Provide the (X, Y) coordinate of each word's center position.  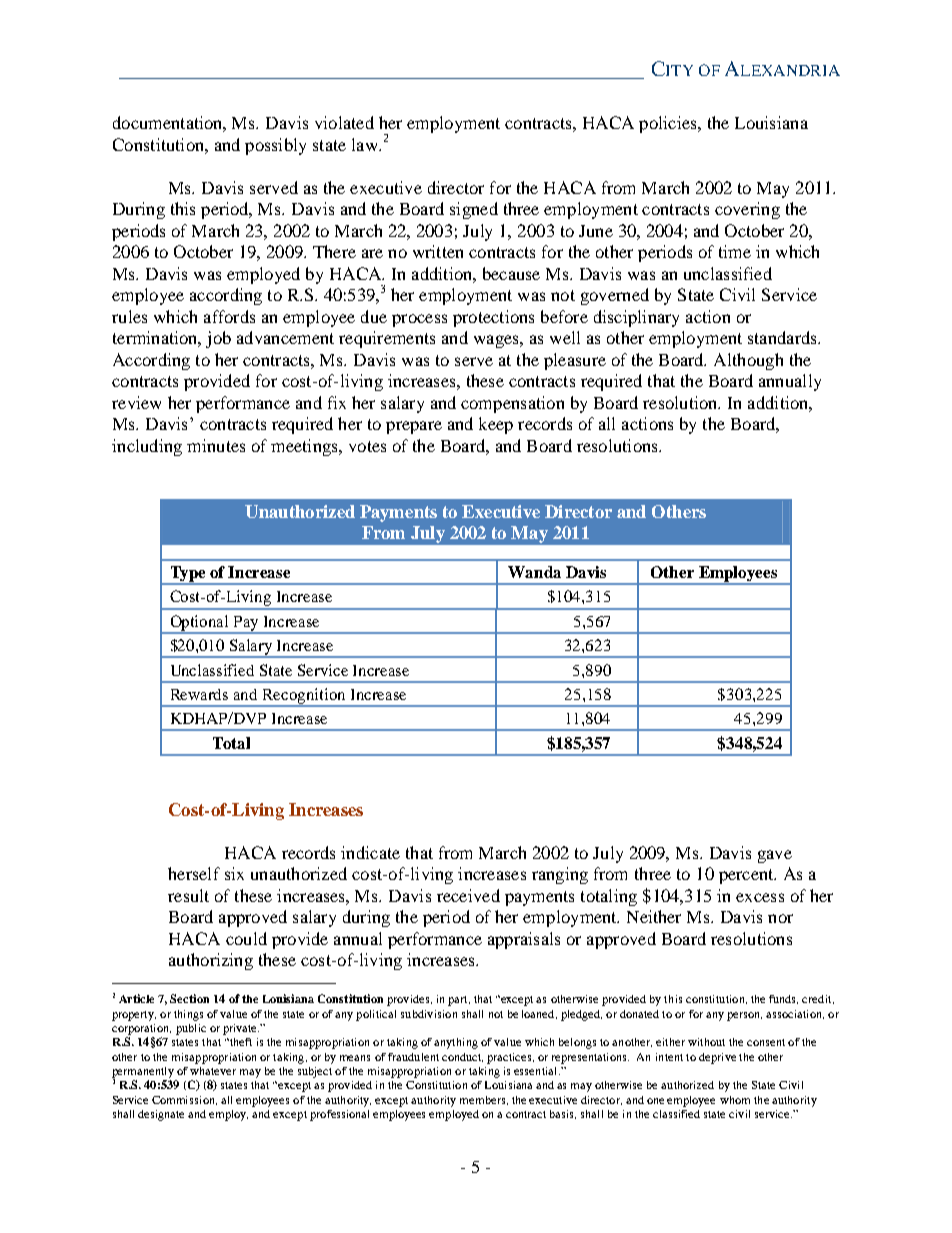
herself (194, 873)
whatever (213, 1071)
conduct (462, 1057)
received (468, 895)
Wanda (534, 572)
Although (748, 361)
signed (474, 210)
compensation (512, 404)
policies (669, 124)
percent (747, 876)
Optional (200, 624)
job (218, 339)
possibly (275, 146)
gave (775, 856)
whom (735, 1100)
